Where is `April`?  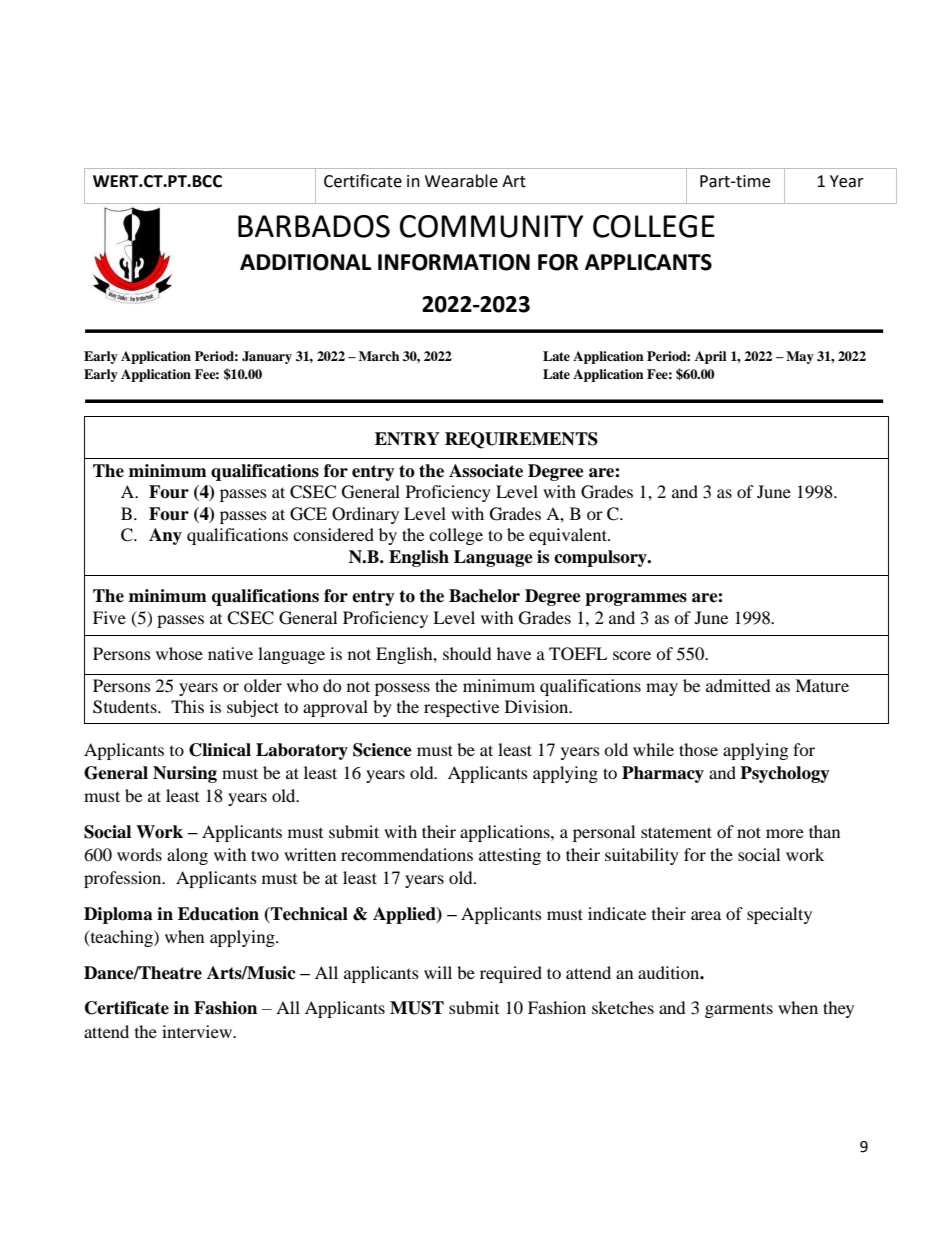 April is located at coordinates (711, 357).
